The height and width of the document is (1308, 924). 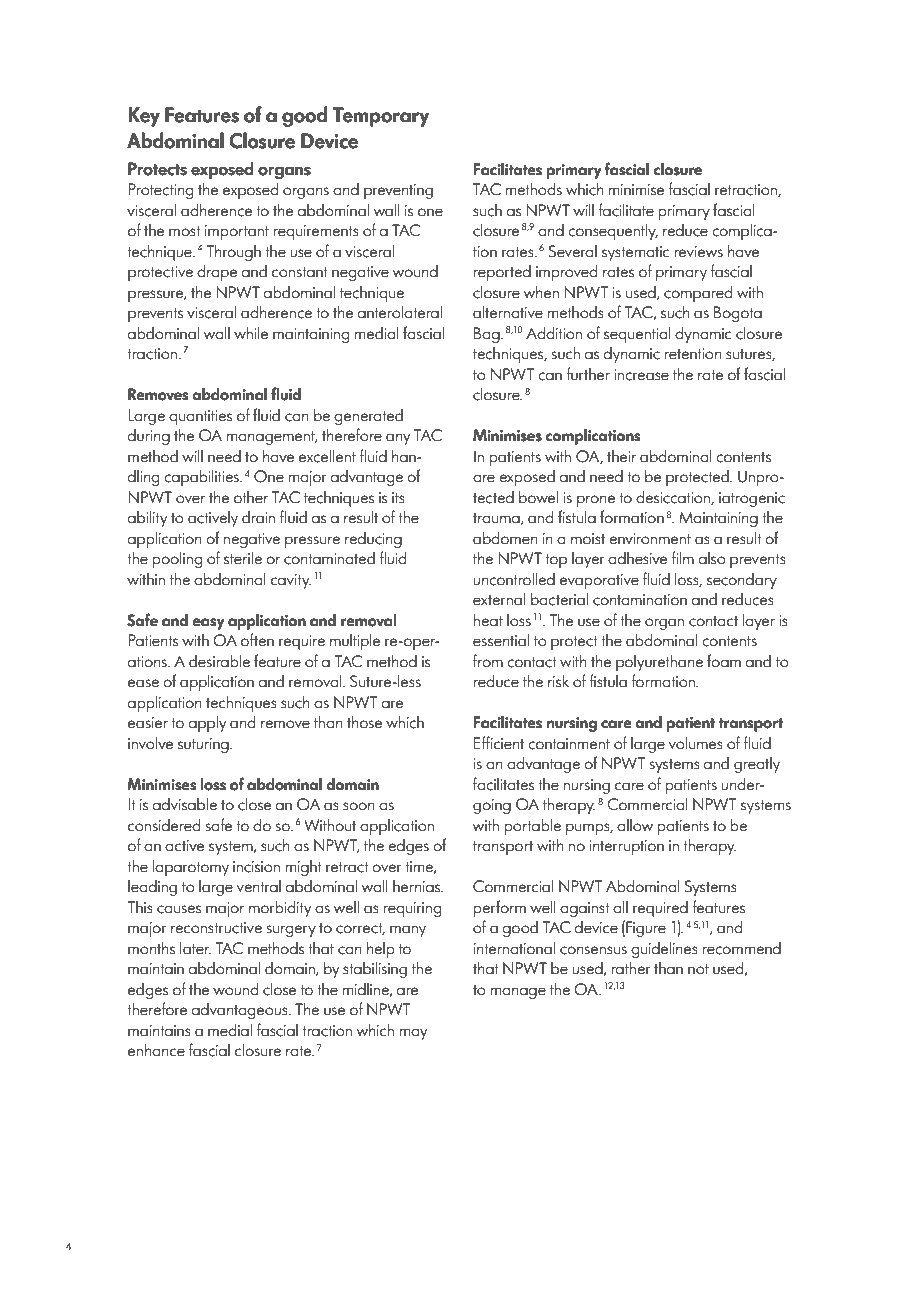 I want to click on consequently, so click(x=613, y=232).
